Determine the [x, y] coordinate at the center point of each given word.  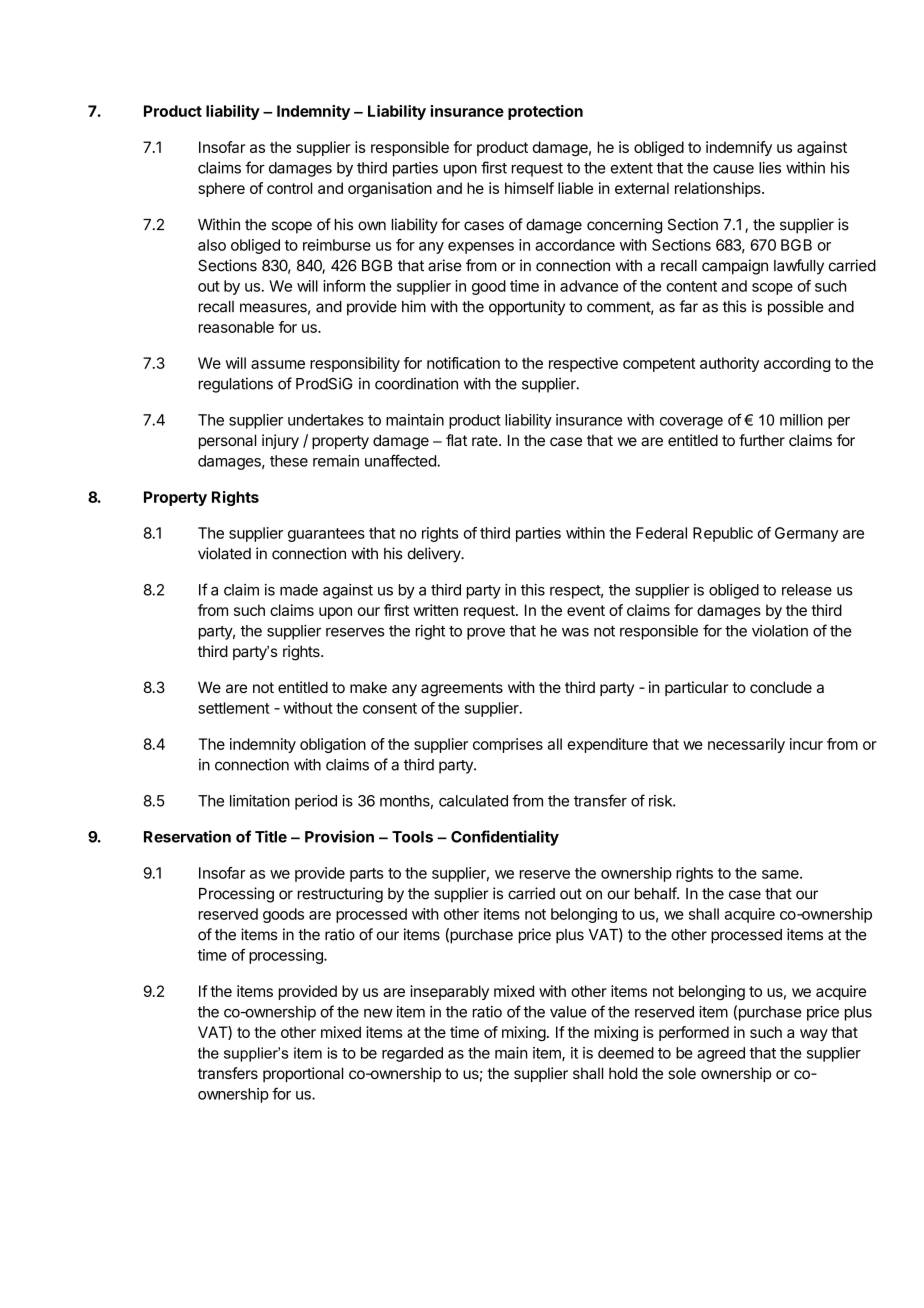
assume [278, 364]
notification [463, 363]
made [299, 590]
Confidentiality [505, 838]
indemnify [739, 148]
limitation [260, 800]
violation [780, 631]
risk [661, 801]
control [289, 188]
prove [486, 634]
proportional [303, 1074]
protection [545, 112]
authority [729, 364]
